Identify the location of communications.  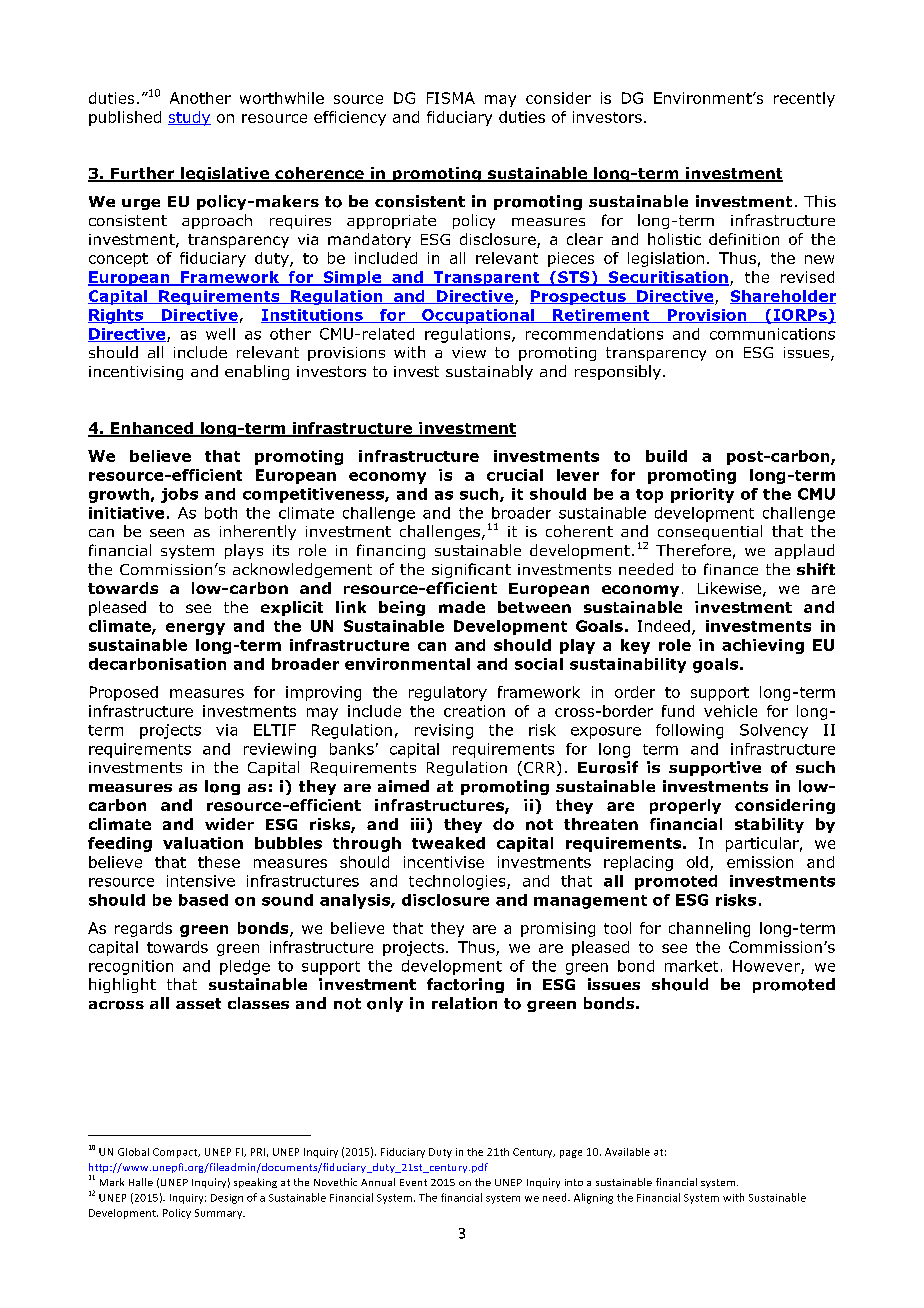
(772, 334).
